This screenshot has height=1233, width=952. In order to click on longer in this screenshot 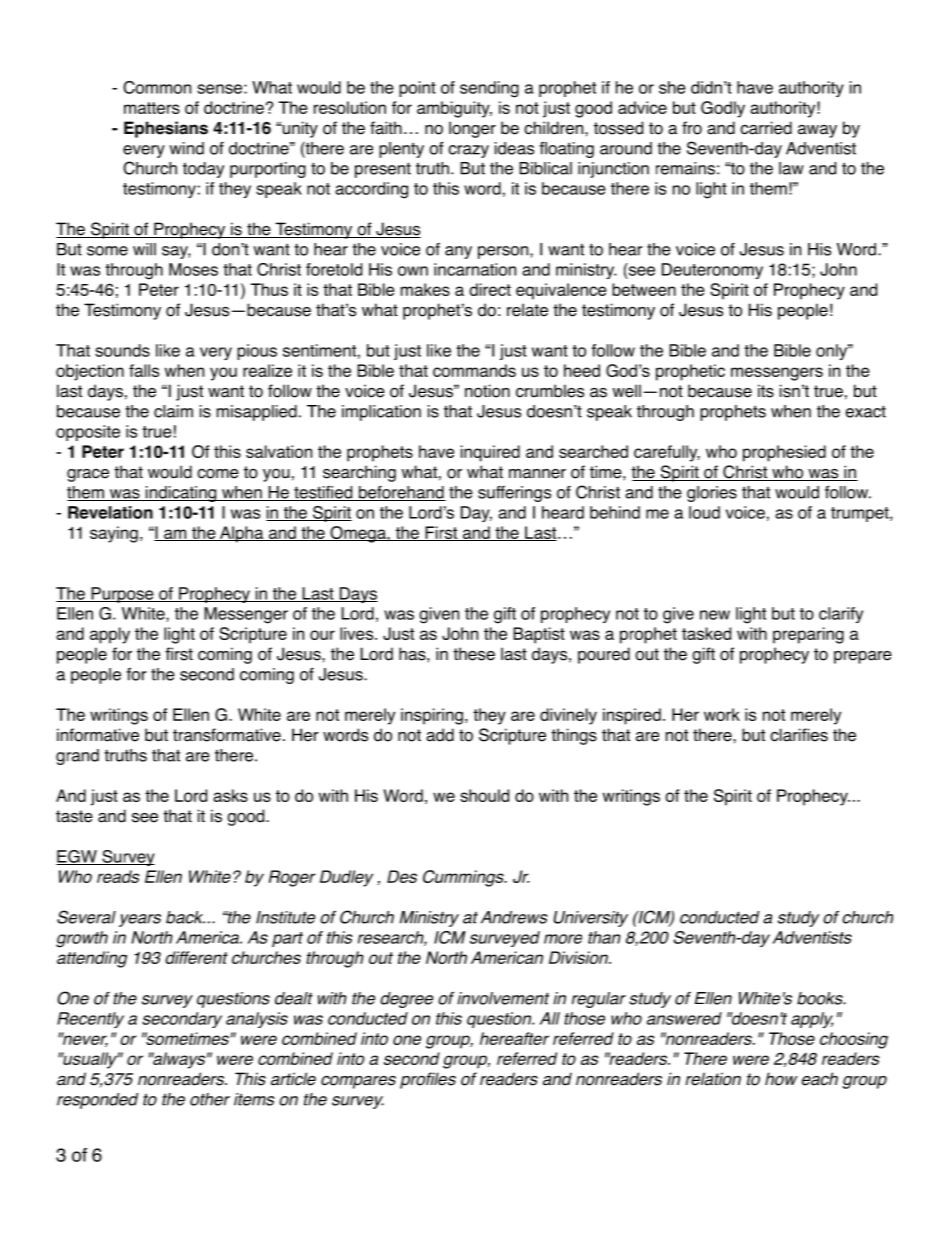, I will do `click(472, 129)`.
